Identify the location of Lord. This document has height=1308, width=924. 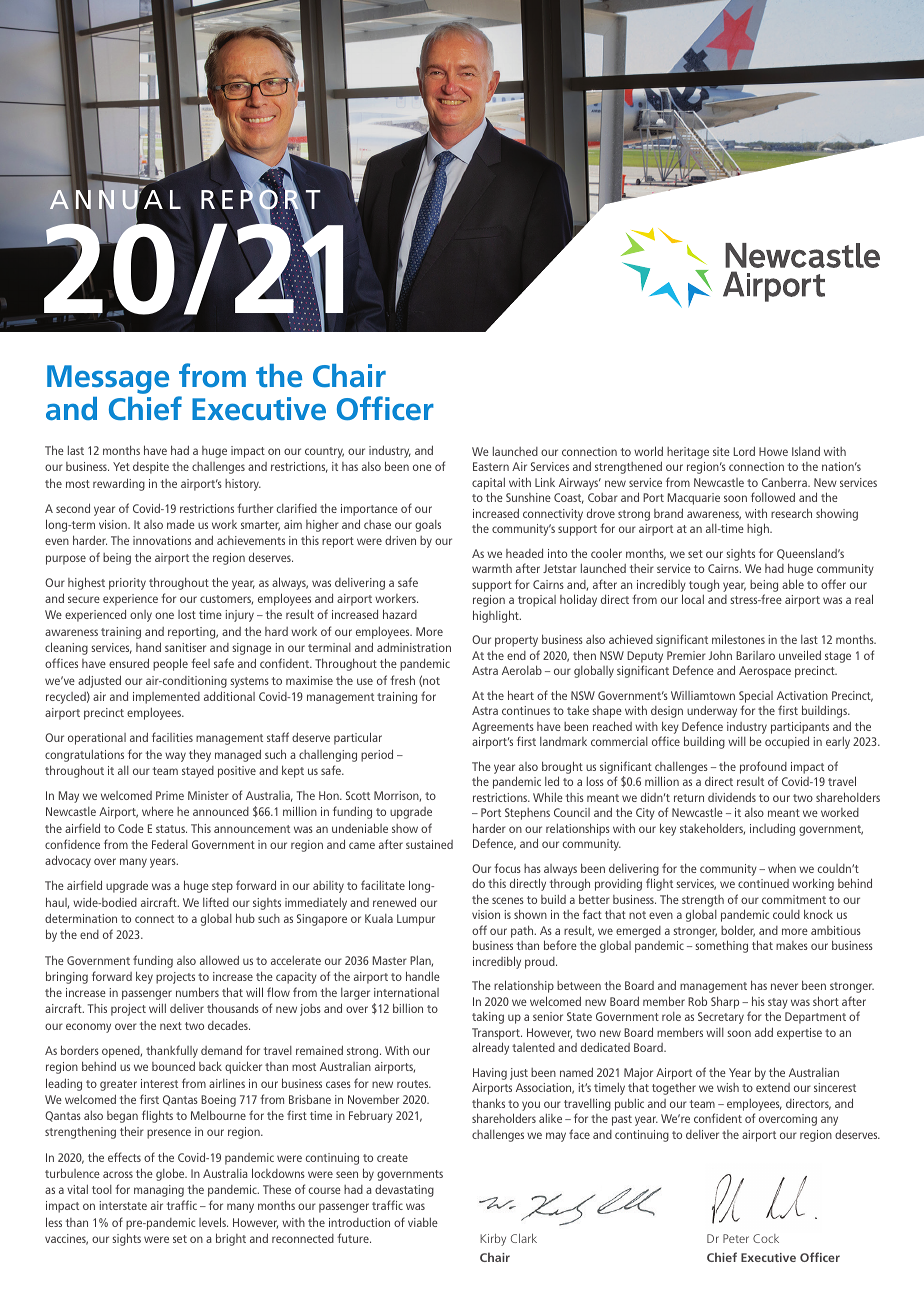
(744, 451).
